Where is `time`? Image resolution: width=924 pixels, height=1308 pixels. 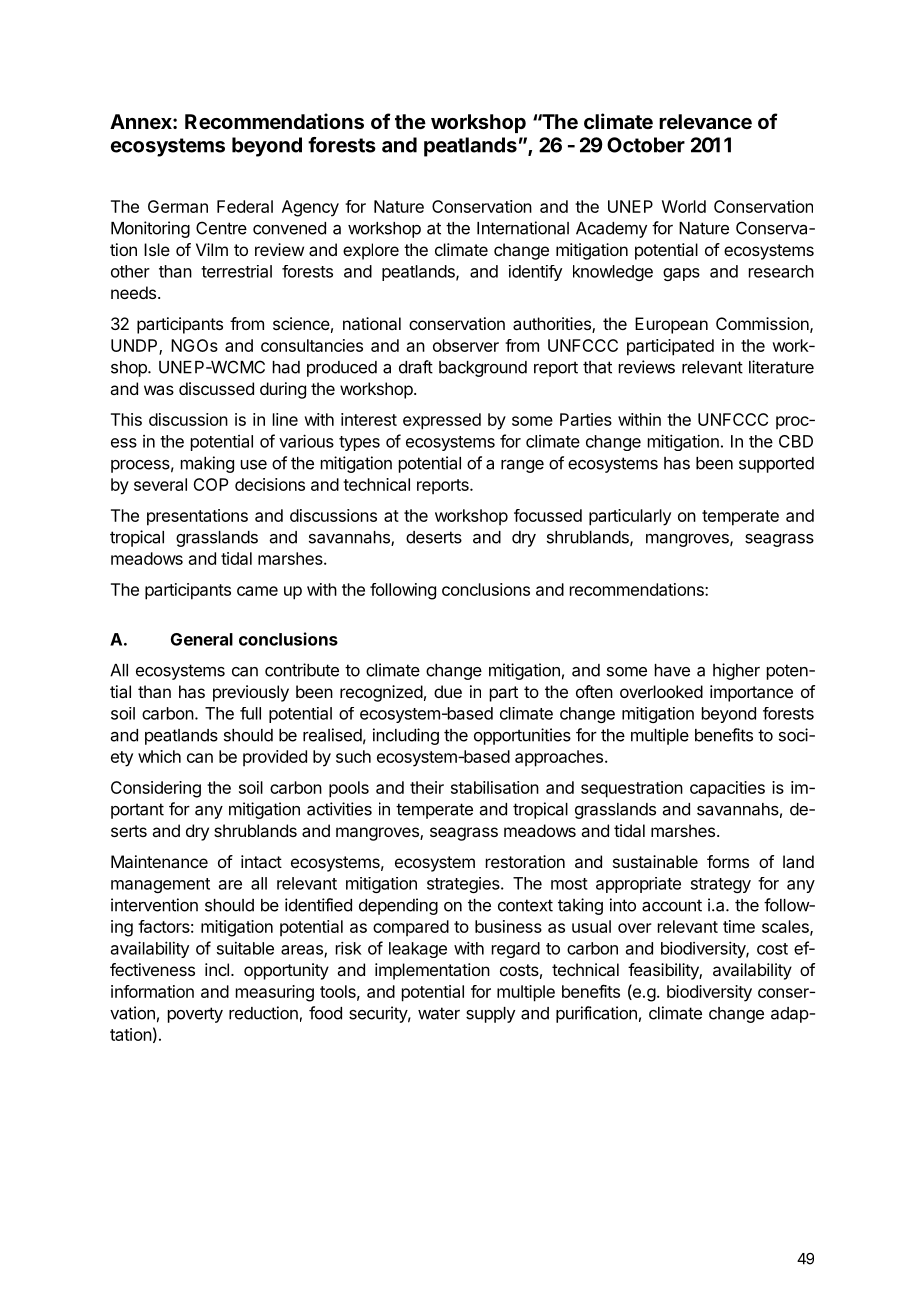 time is located at coordinates (739, 926).
